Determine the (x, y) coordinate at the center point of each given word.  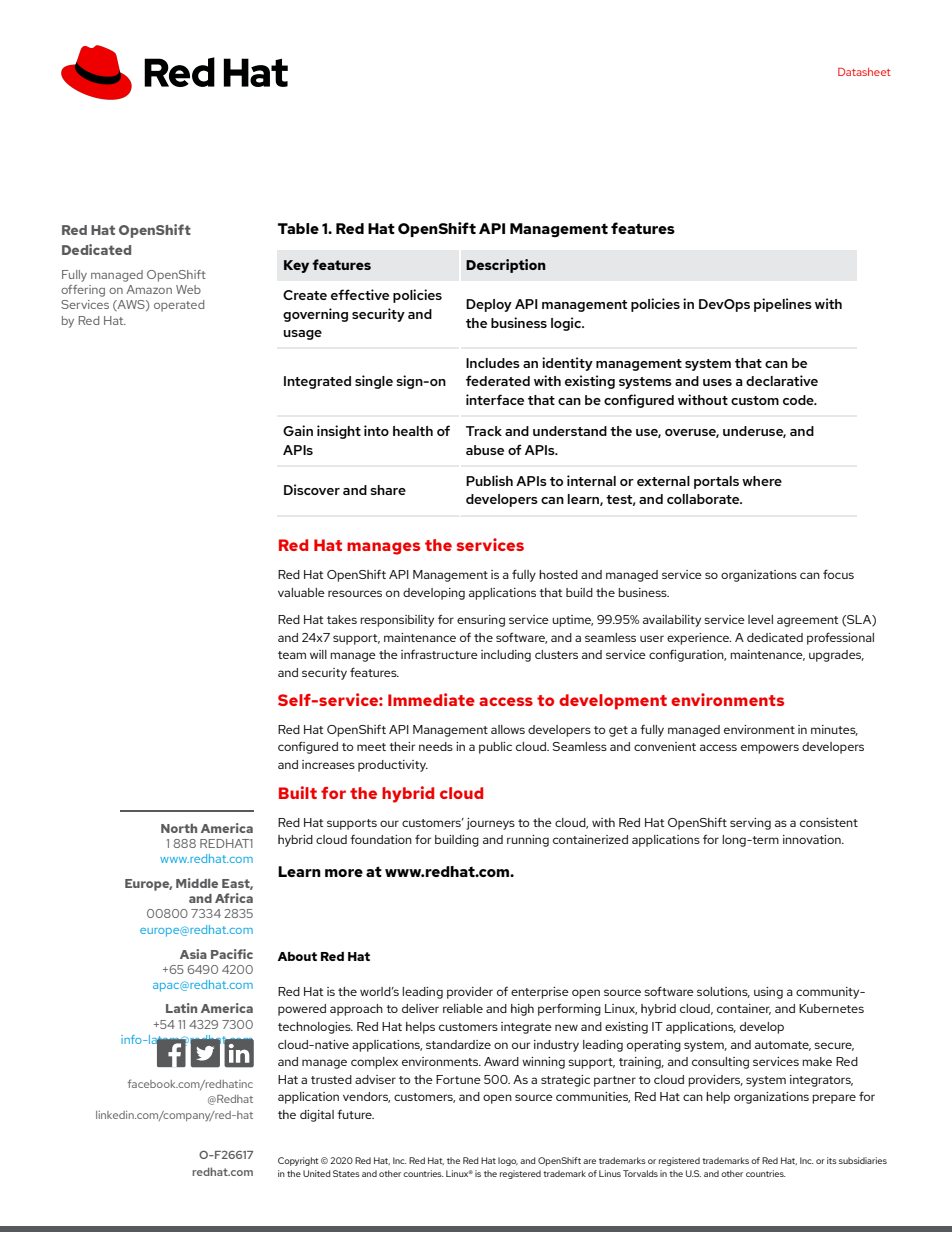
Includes (493, 363)
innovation (813, 839)
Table (298, 228)
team (292, 655)
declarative (782, 380)
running (528, 841)
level (760, 619)
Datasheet (864, 72)
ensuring (481, 621)
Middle (197, 883)
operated (179, 306)
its (832, 1160)
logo (508, 1161)
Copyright (298, 1161)
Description (506, 266)
